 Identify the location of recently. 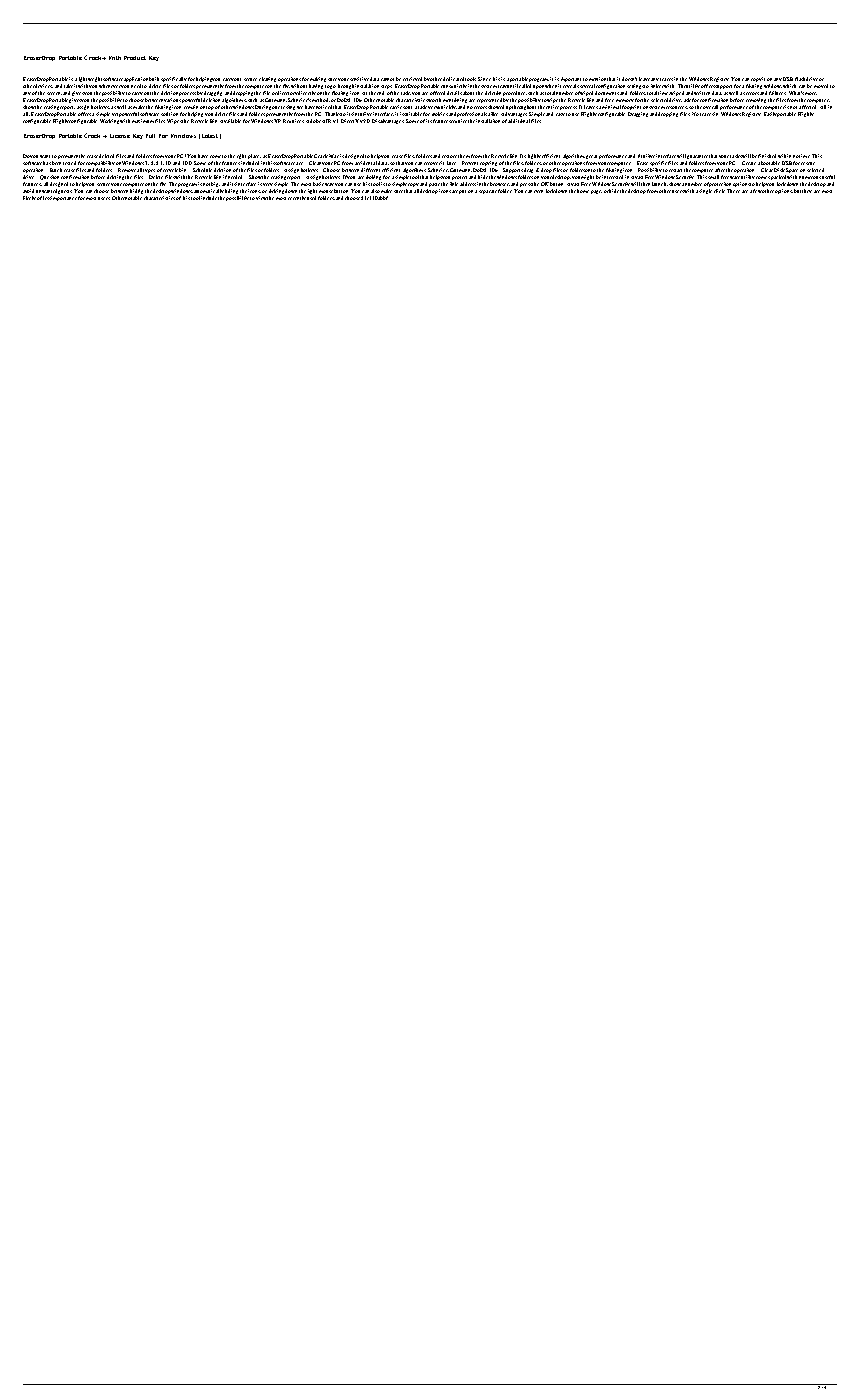
(297, 198).
